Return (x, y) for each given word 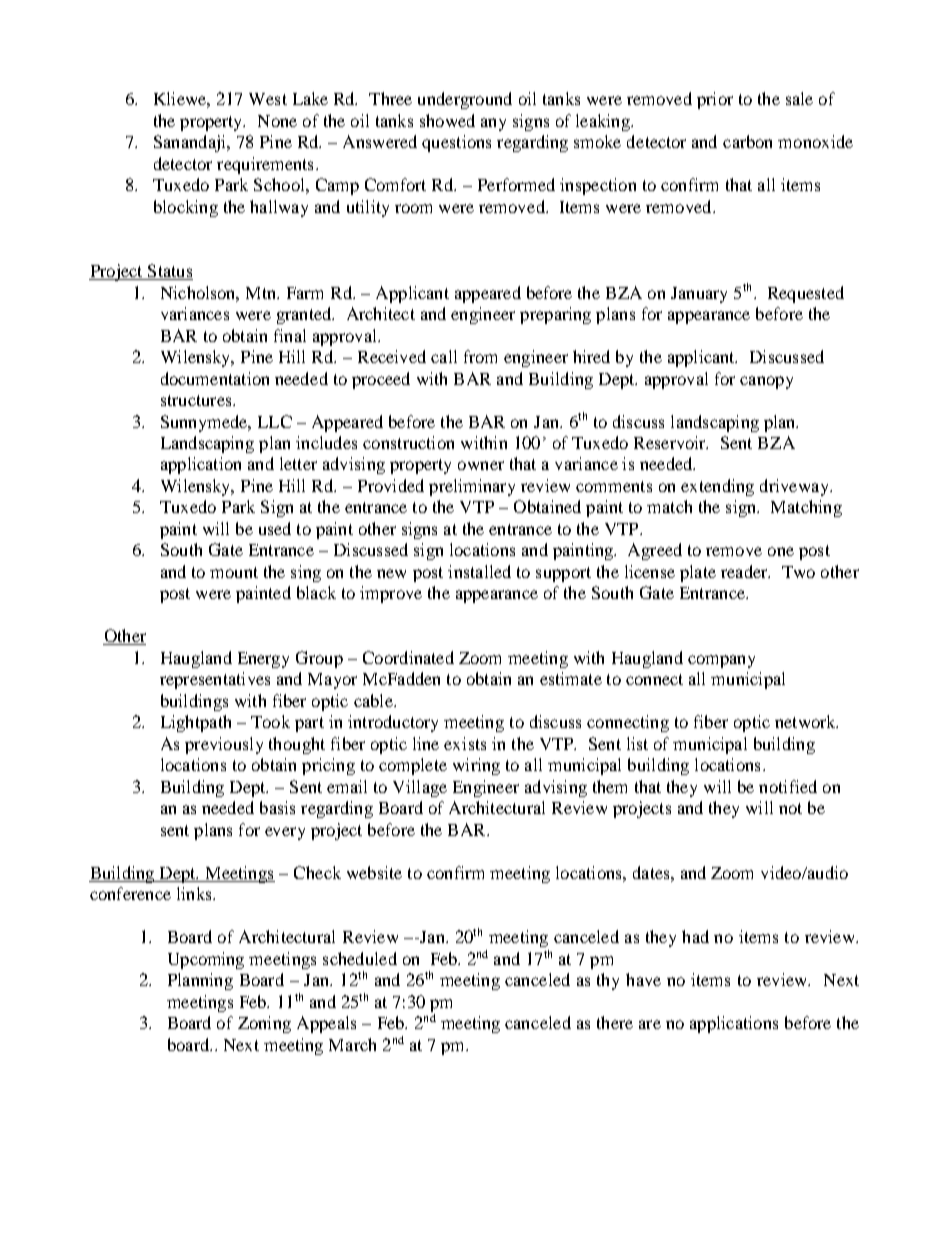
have (643, 979)
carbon (747, 141)
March (352, 1044)
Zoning (264, 1024)
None (277, 121)
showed (447, 120)
